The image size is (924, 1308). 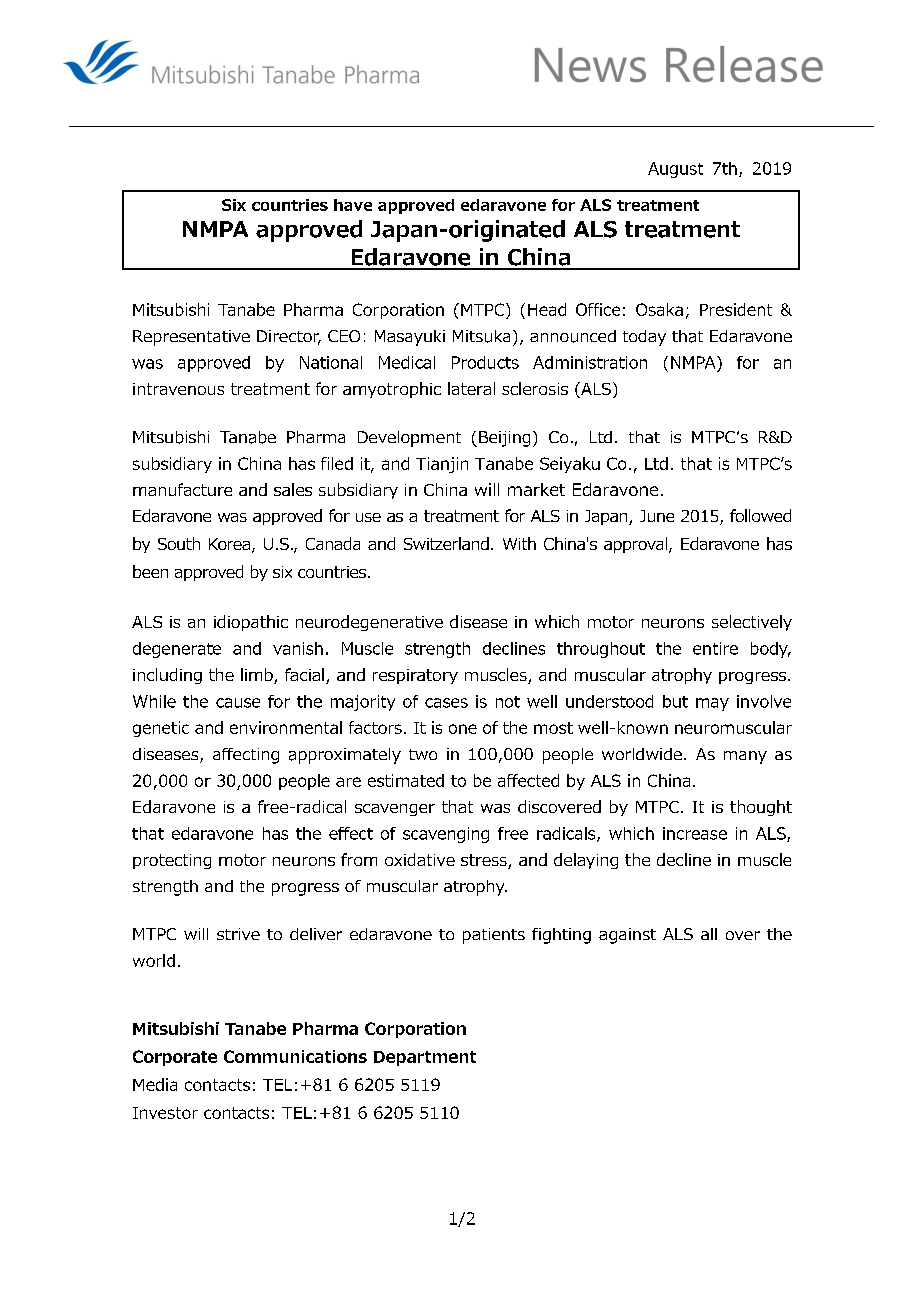 I want to click on stress, so click(x=485, y=861).
